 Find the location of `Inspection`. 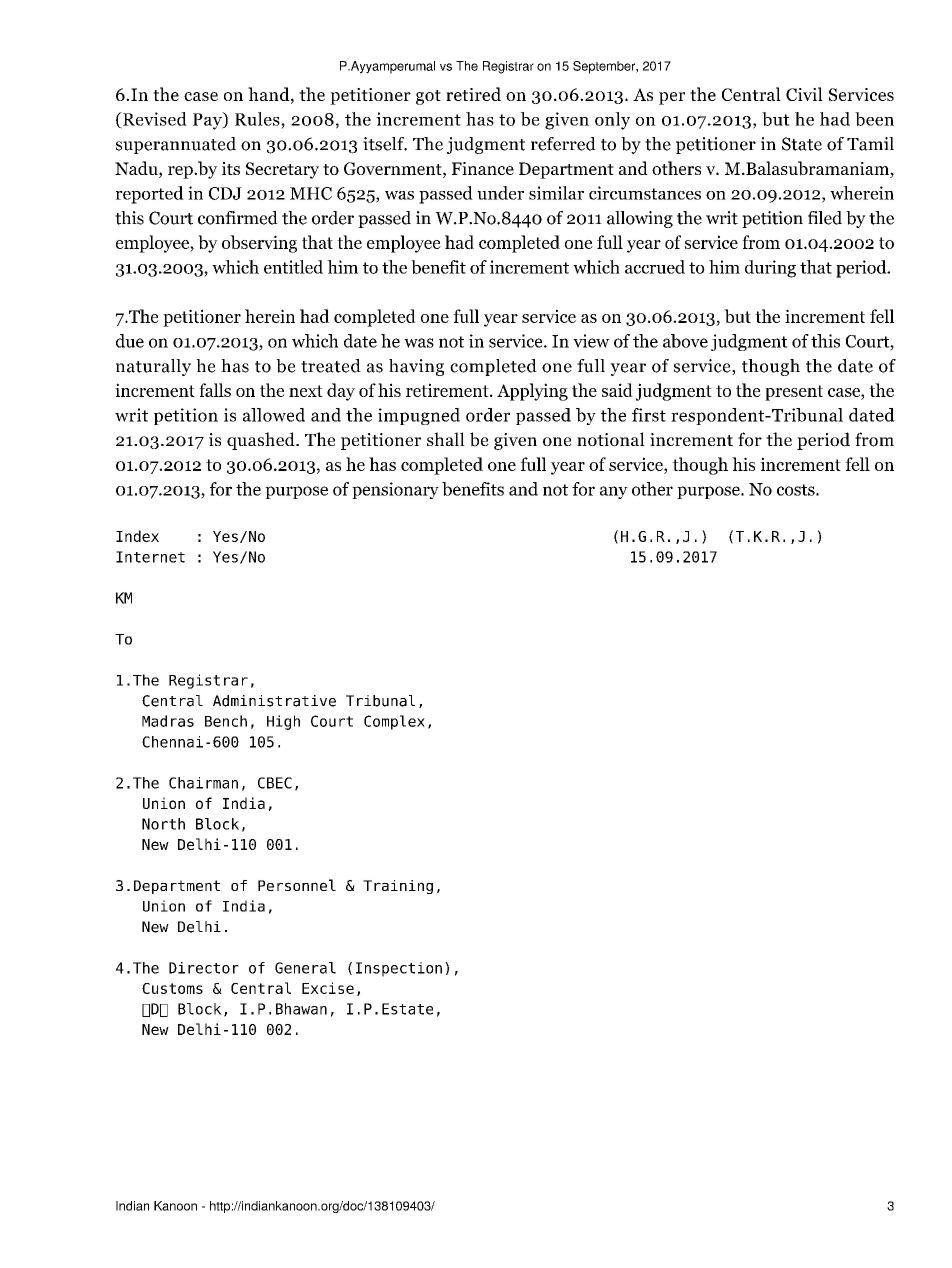

Inspection is located at coordinates (399, 969).
